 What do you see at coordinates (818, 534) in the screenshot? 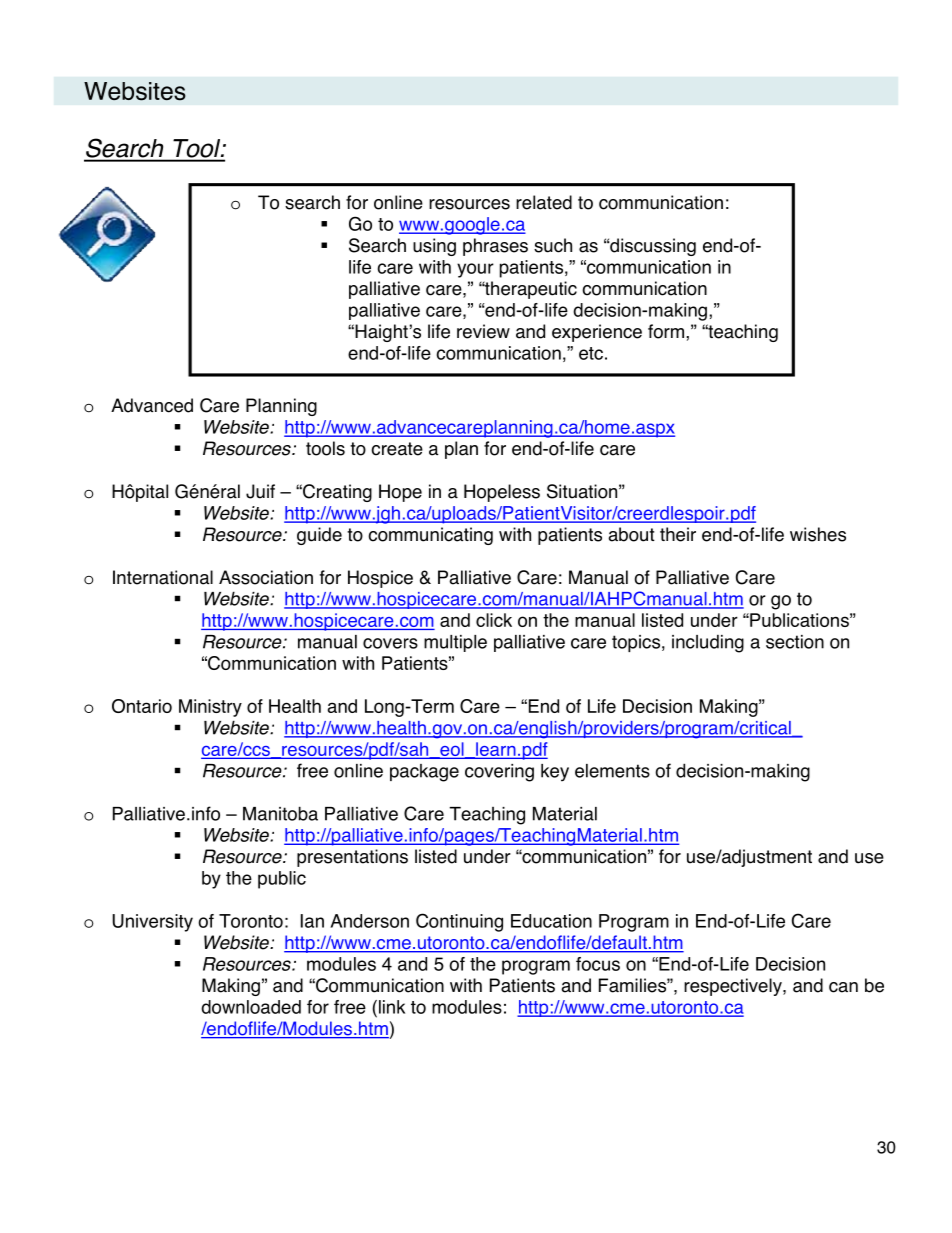
I see `wishes` at bounding box center [818, 534].
